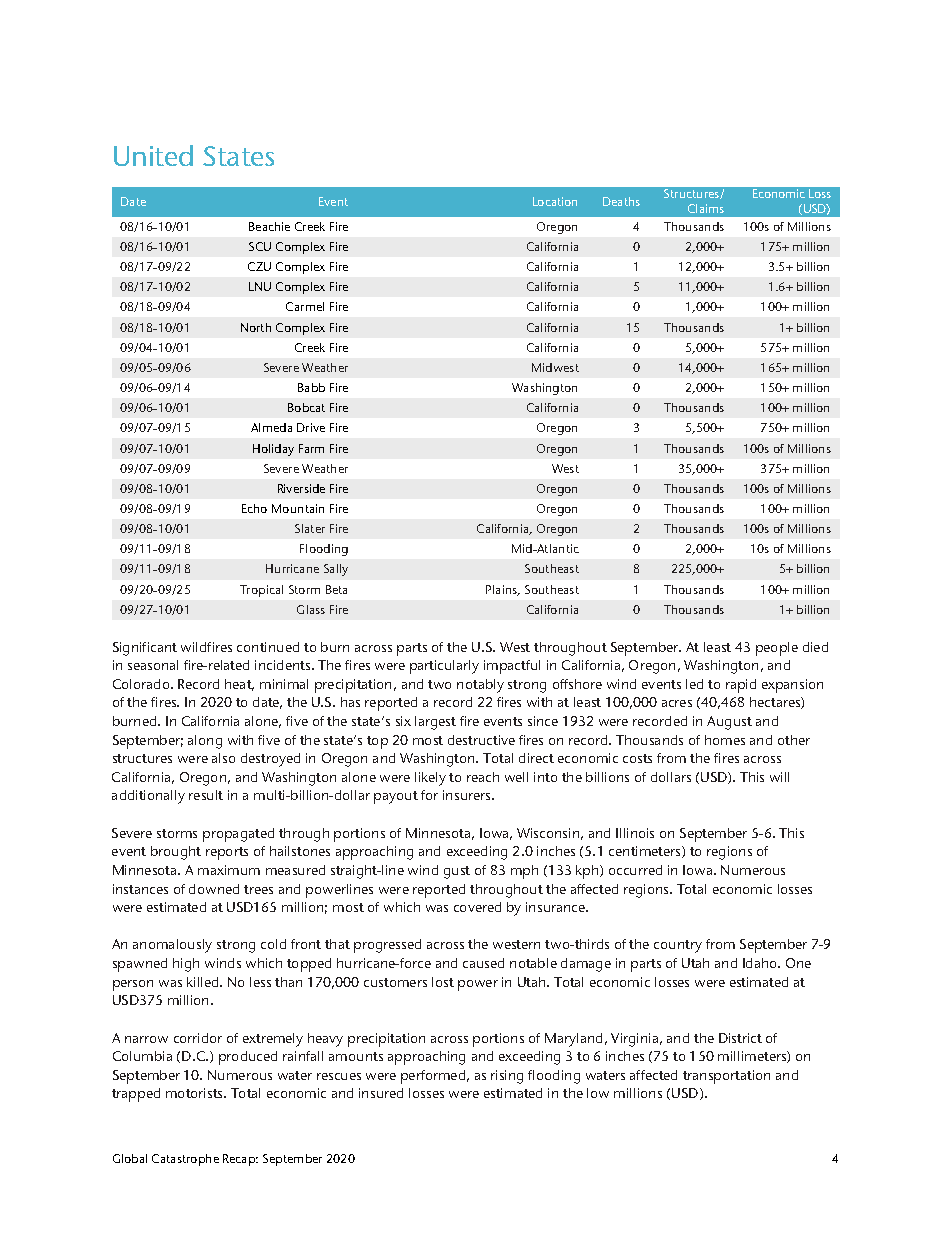  What do you see at coordinates (239, 685) in the image?
I see `heat` at bounding box center [239, 685].
